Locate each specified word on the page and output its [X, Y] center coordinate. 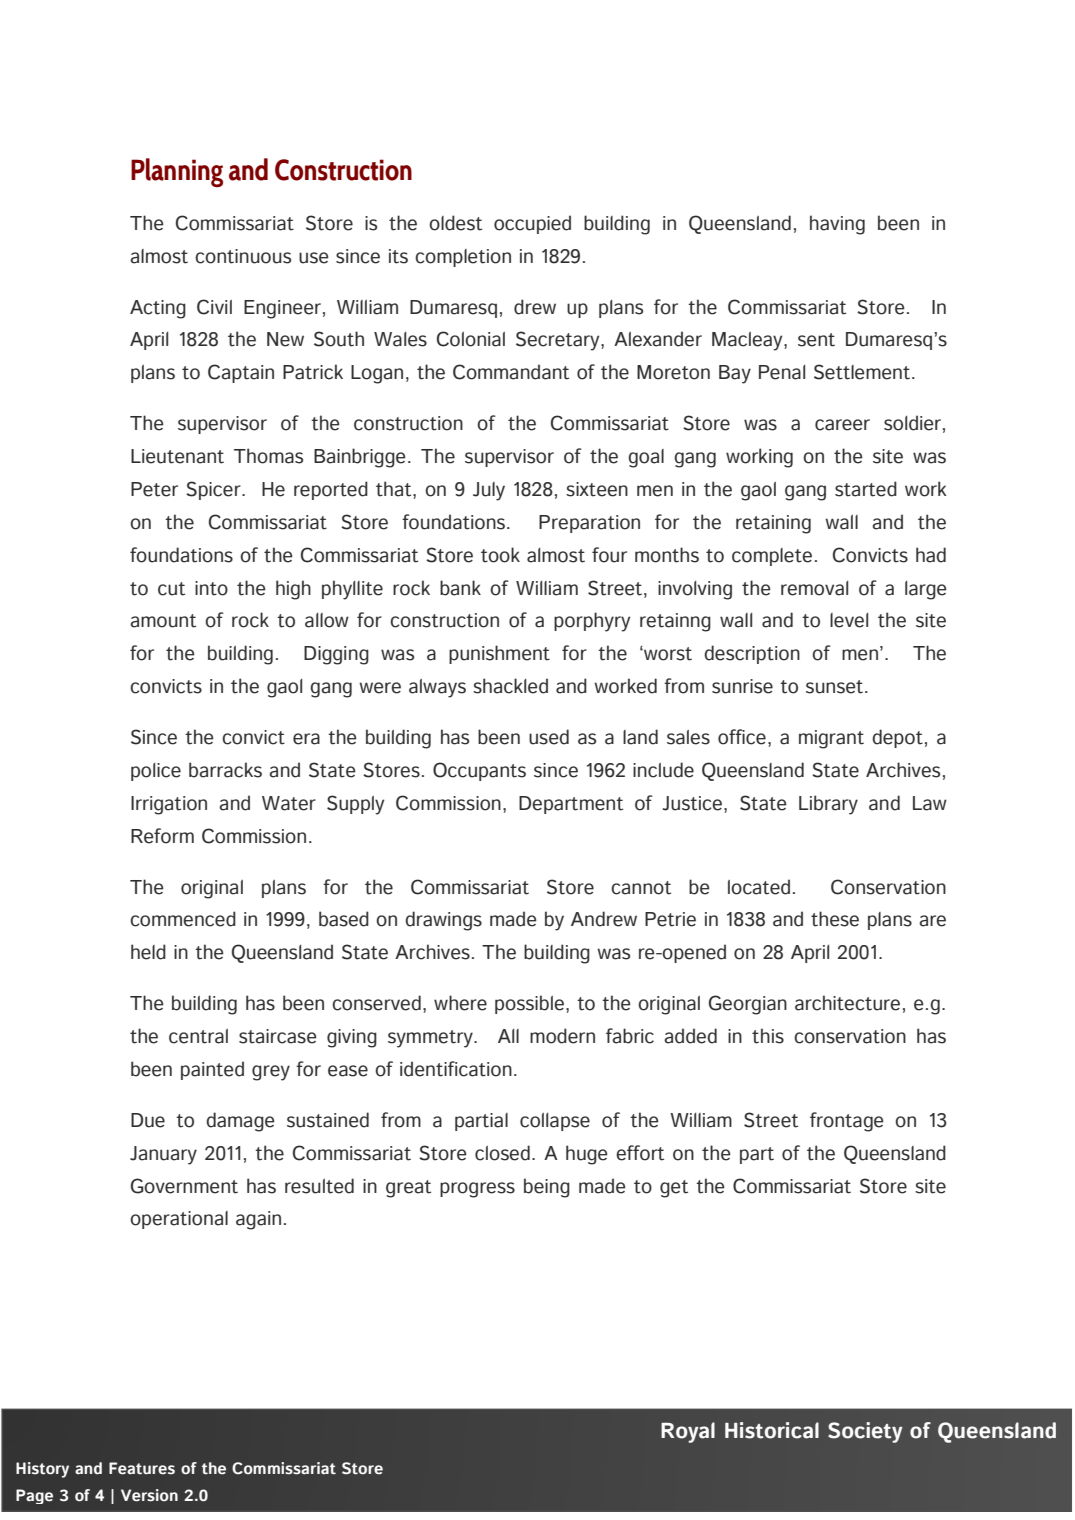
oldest [455, 223]
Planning [177, 172]
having [837, 225]
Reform [162, 836]
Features [142, 1468]
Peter [154, 489]
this [768, 1036]
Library [828, 805]
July [489, 491]
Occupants [479, 771]
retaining [773, 524]
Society [865, 1432]
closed [502, 1153]
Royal [688, 1432]
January [163, 1155]
